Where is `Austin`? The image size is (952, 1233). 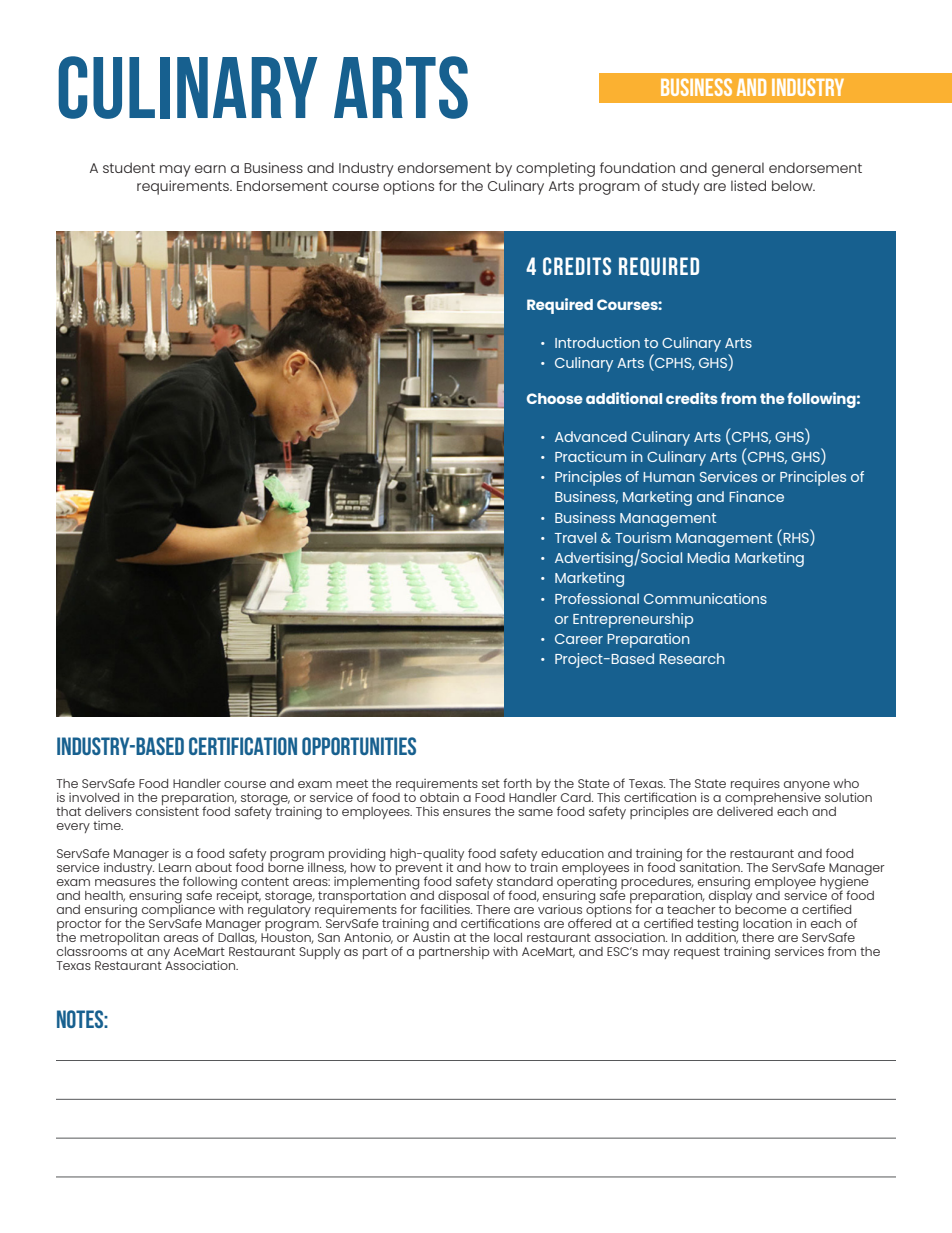
Austin is located at coordinates (431, 936).
